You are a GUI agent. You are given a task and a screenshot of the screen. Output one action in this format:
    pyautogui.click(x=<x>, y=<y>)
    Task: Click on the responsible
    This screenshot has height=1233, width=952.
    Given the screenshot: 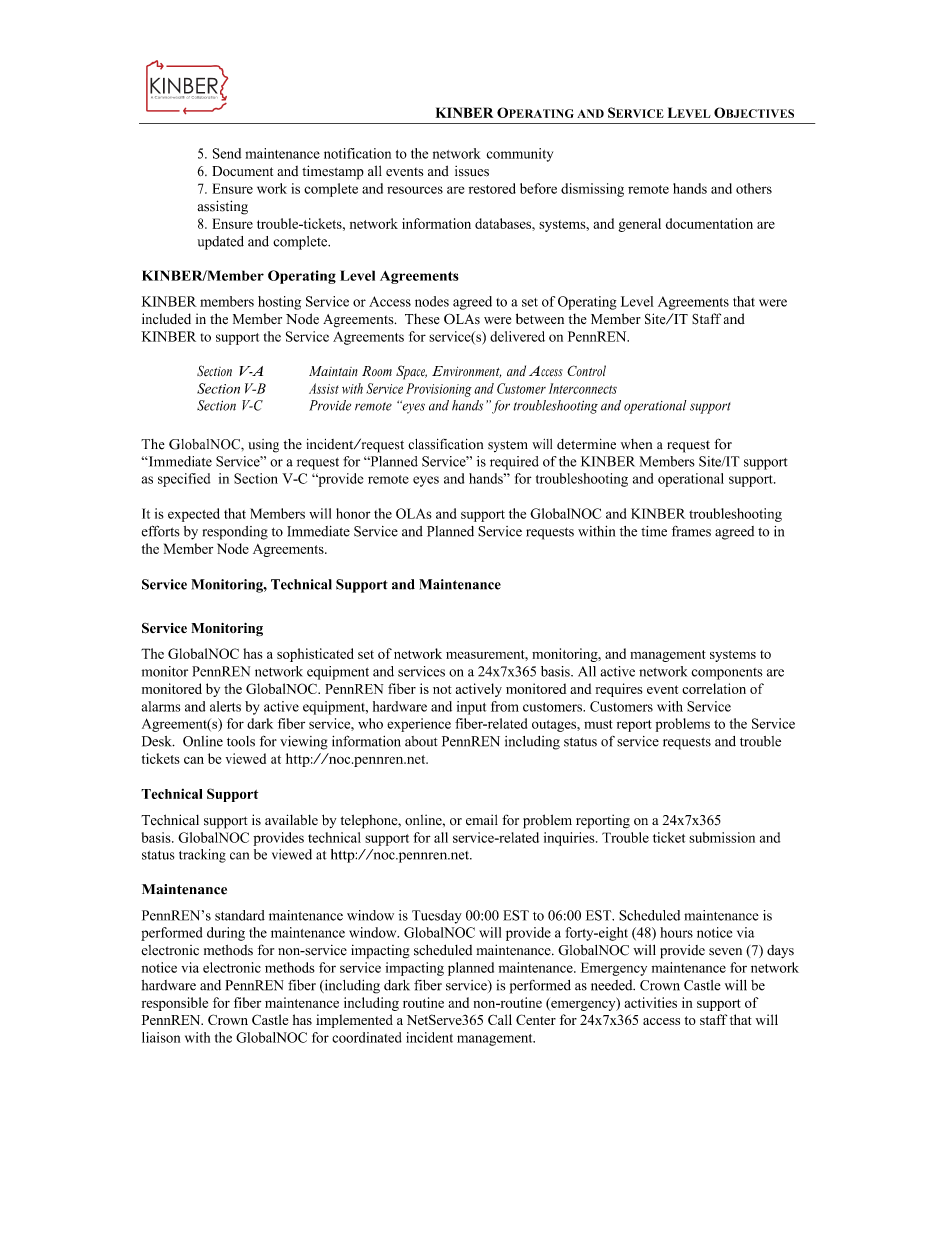 What is the action you would take?
    pyautogui.click(x=175, y=1004)
